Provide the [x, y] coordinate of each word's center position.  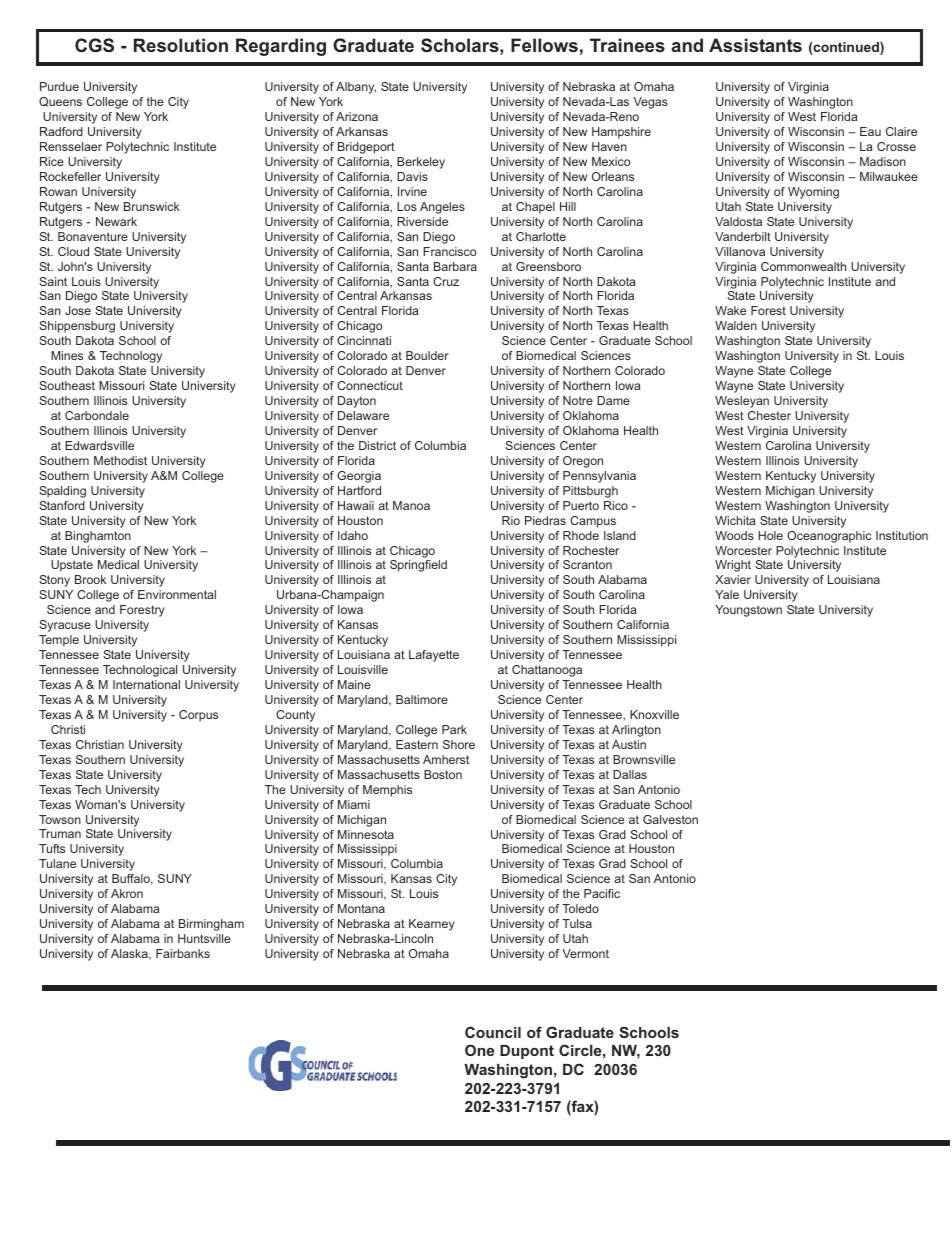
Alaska [130, 954]
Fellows [544, 45]
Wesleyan [742, 402]
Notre [578, 400]
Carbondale [97, 415]
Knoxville [654, 714]
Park [454, 729]
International [146, 684]
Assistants [755, 45]
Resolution [181, 45]
